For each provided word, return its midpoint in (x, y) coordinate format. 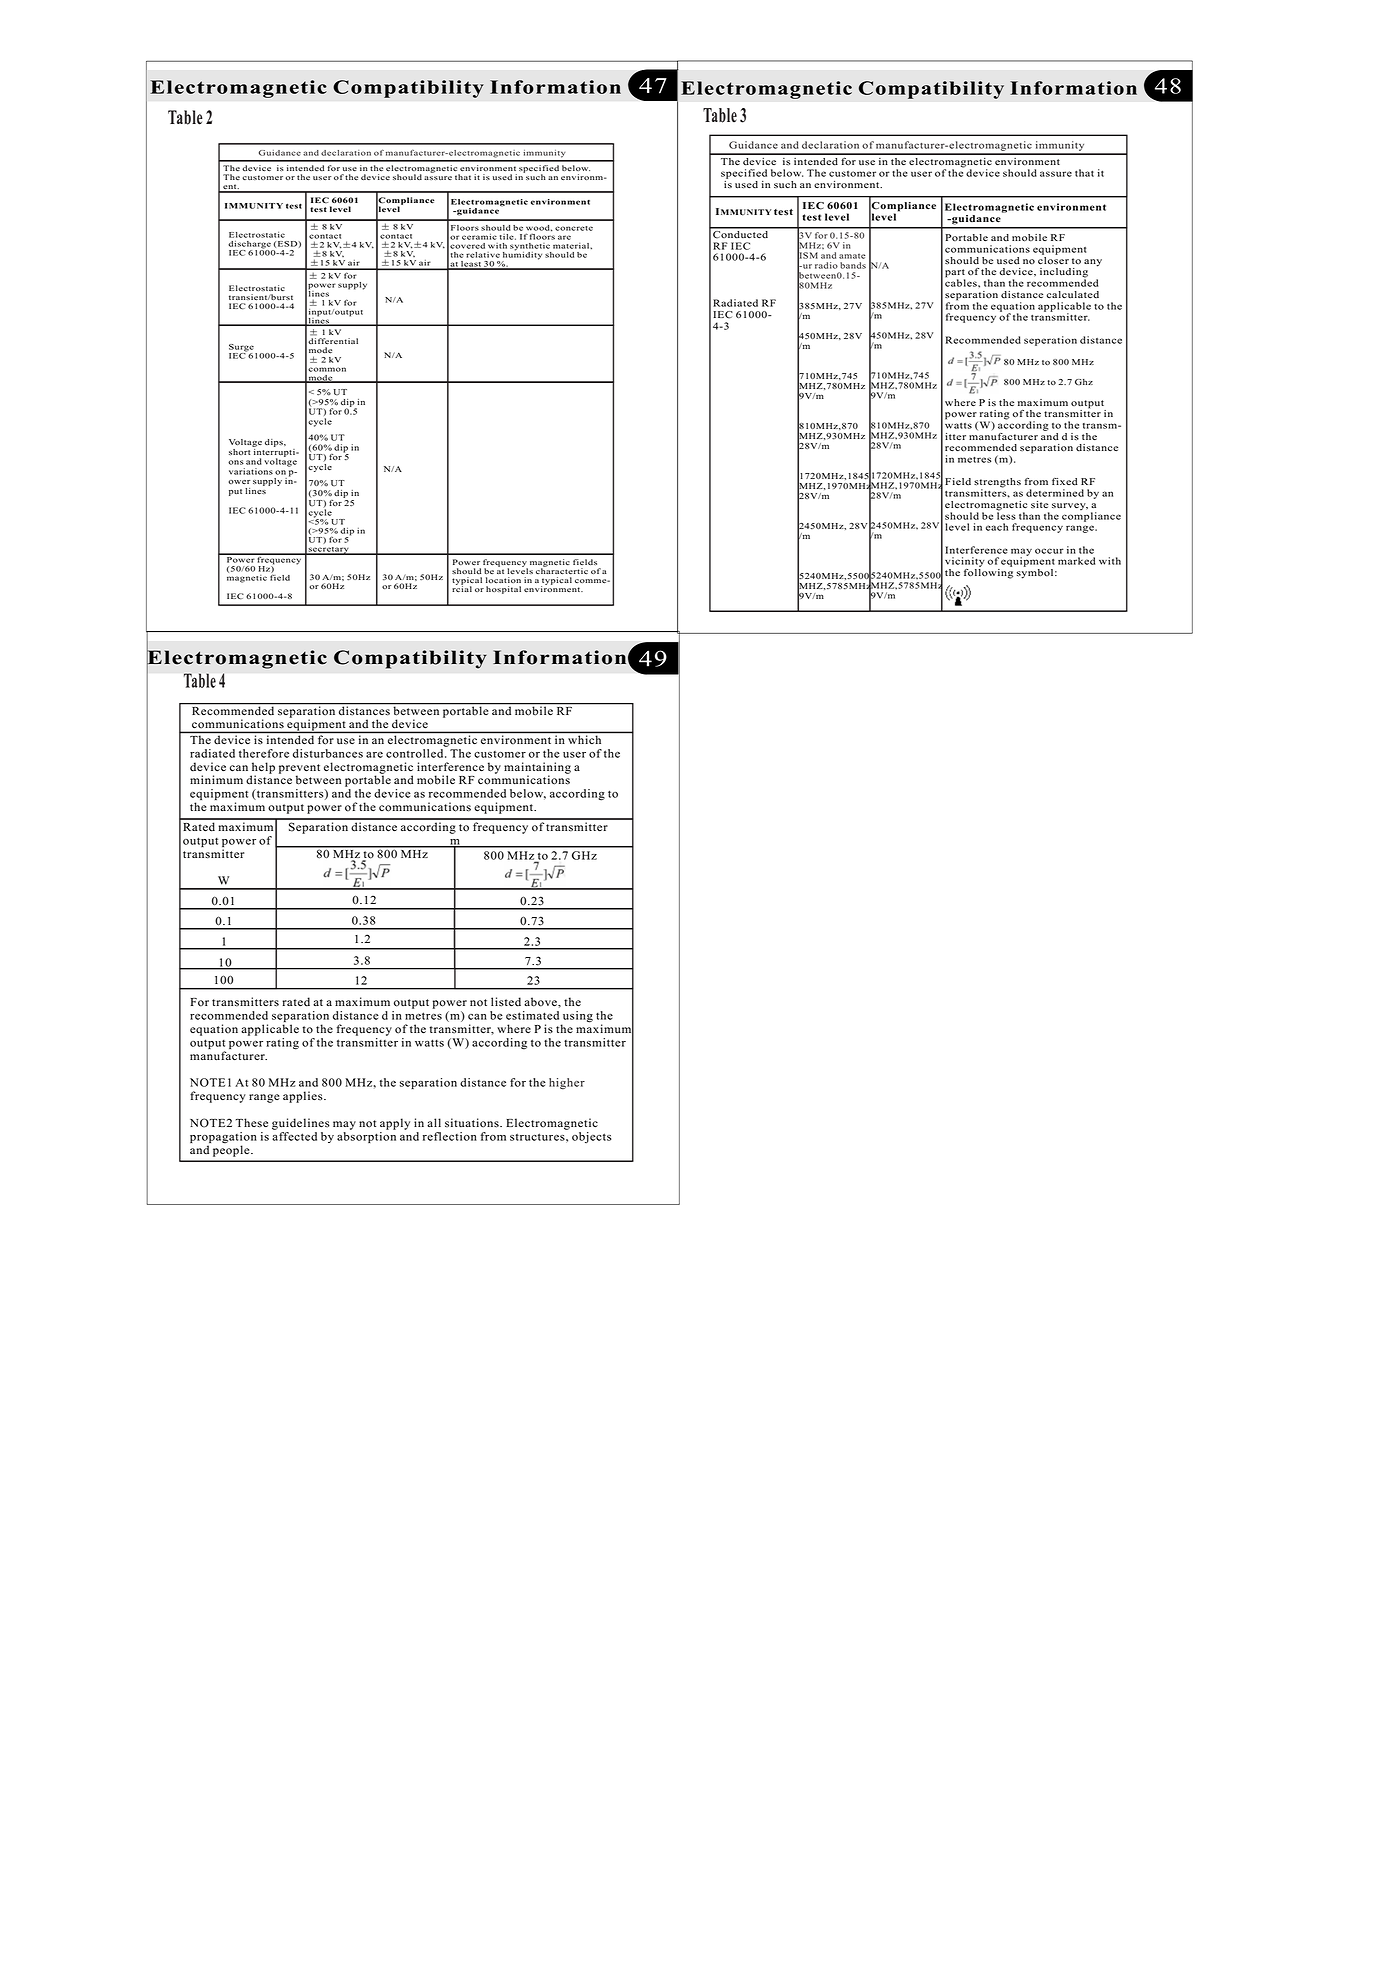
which (585, 740)
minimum (216, 779)
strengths (997, 484)
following (988, 572)
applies (304, 1097)
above (541, 1002)
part (955, 274)
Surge (242, 349)
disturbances (328, 753)
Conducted (741, 233)
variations (251, 471)
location (503, 580)
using (577, 1018)
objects (591, 1137)
